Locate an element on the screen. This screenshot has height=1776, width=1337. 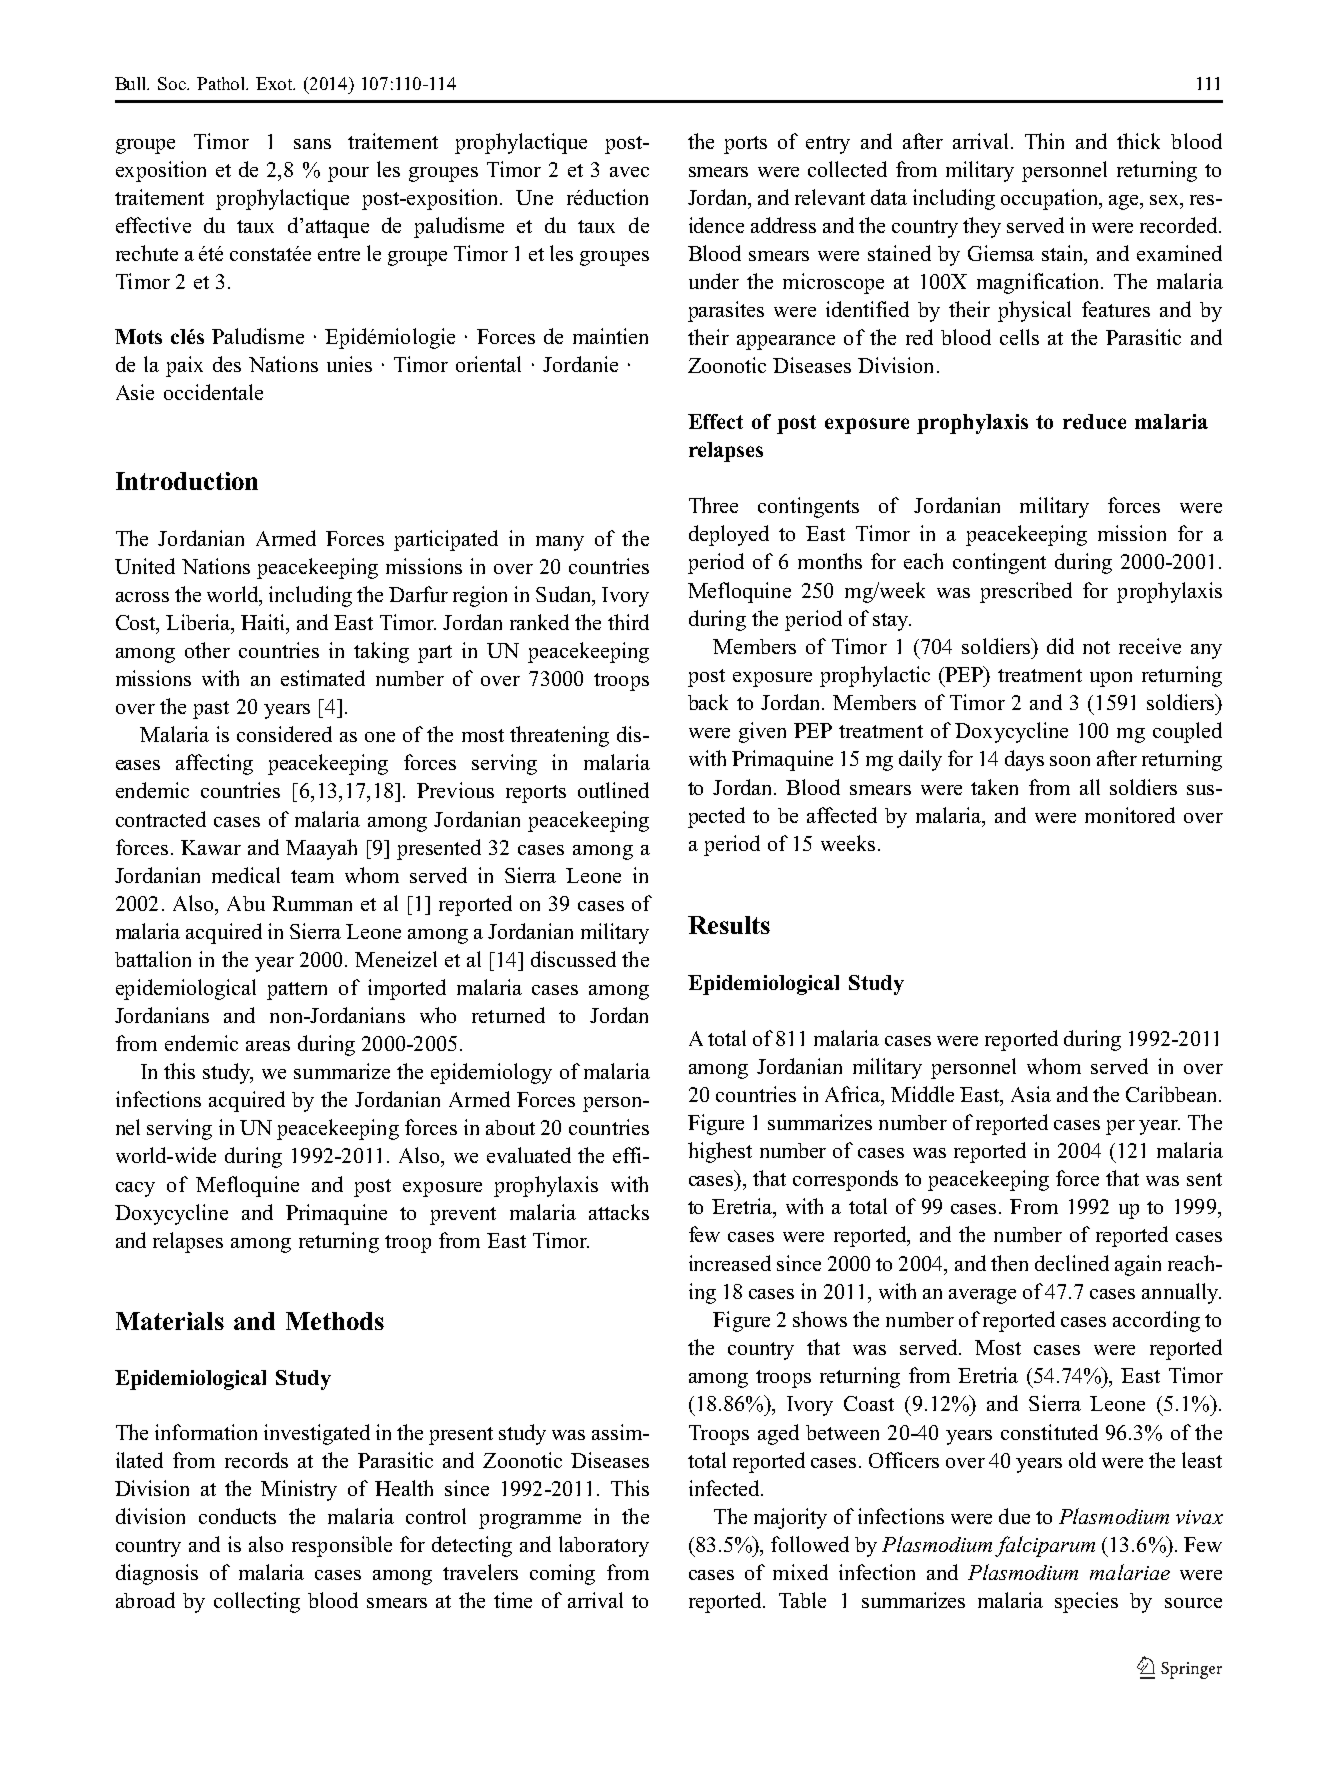
avec is located at coordinates (629, 172).
